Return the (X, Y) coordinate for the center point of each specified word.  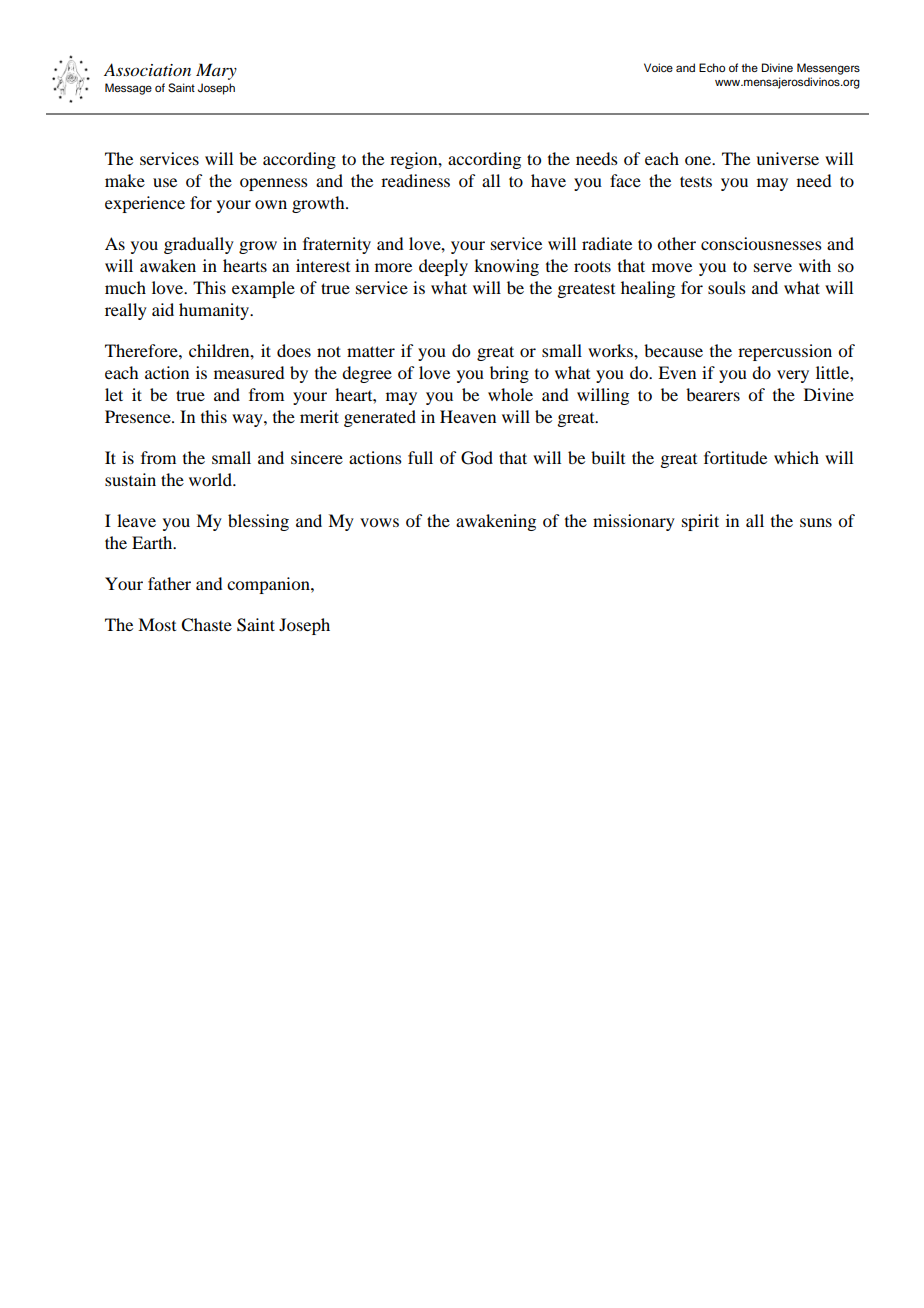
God (477, 458)
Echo (712, 67)
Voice (658, 67)
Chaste (206, 625)
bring (509, 374)
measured (249, 372)
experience (145, 204)
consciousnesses (761, 243)
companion (269, 585)
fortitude (735, 457)
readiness (415, 180)
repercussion (785, 352)
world (211, 479)
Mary (216, 71)
